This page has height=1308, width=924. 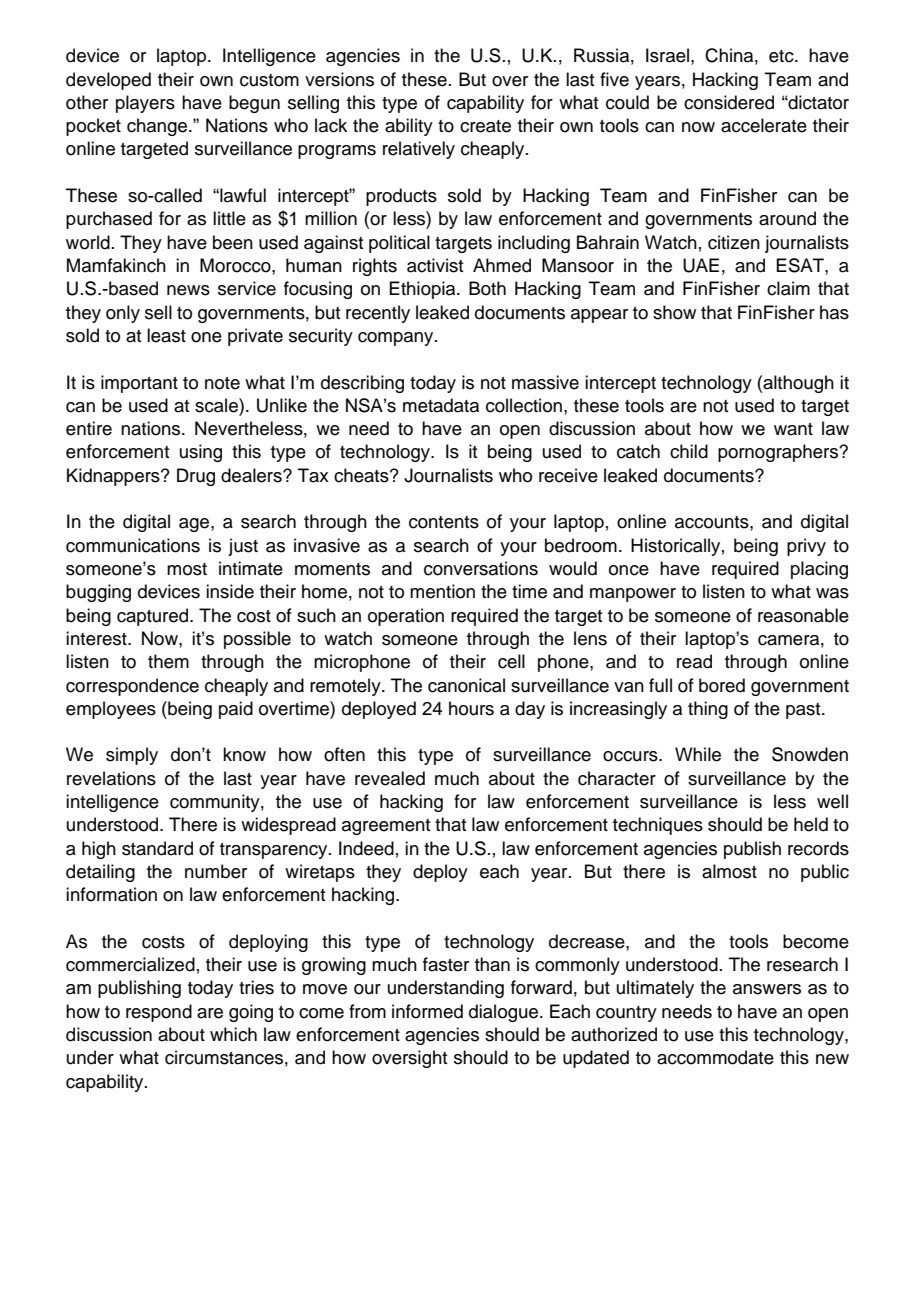 I want to click on UAE, so click(x=701, y=265).
